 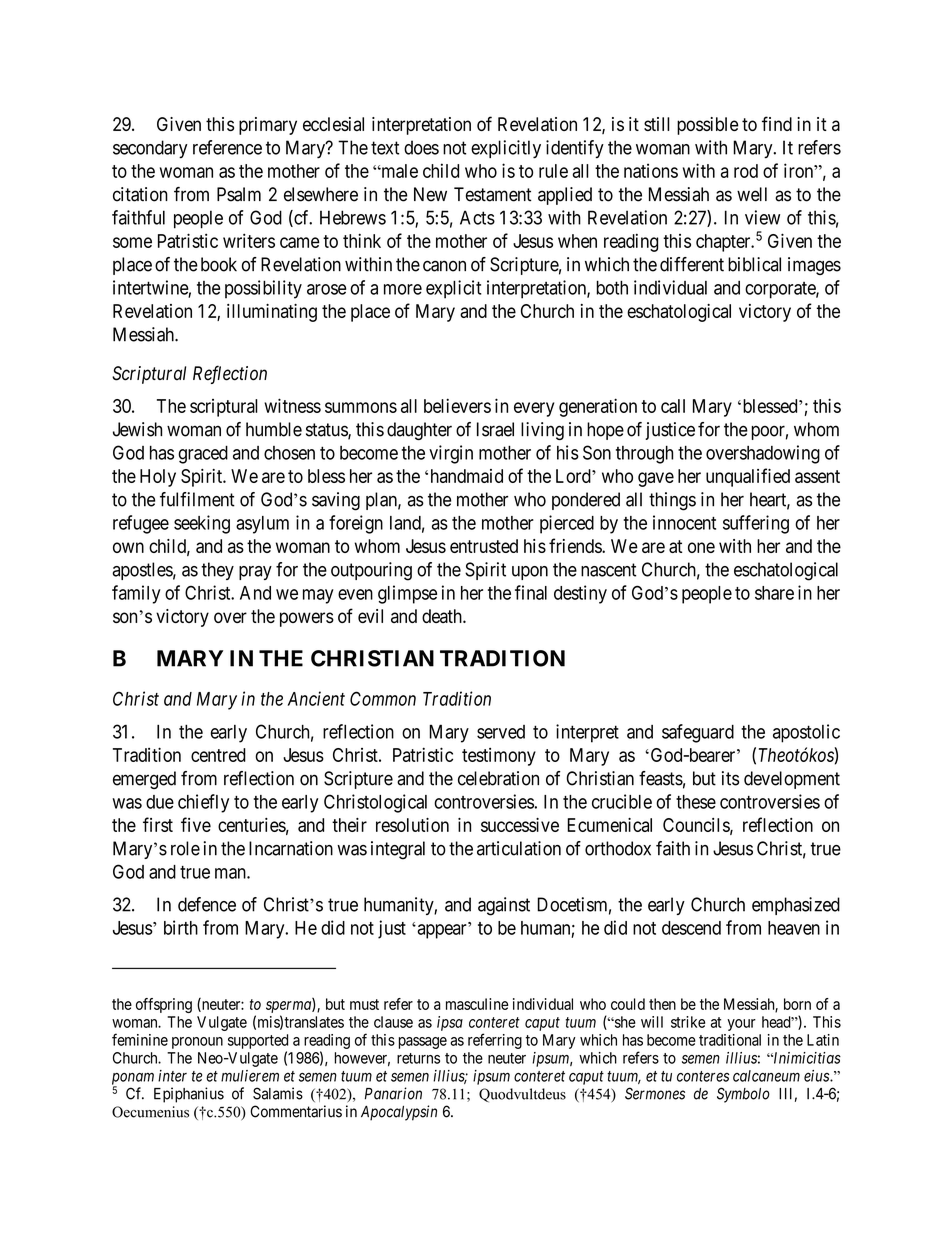 What do you see at coordinates (451, 454) in the page?
I see `virgin` at bounding box center [451, 454].
